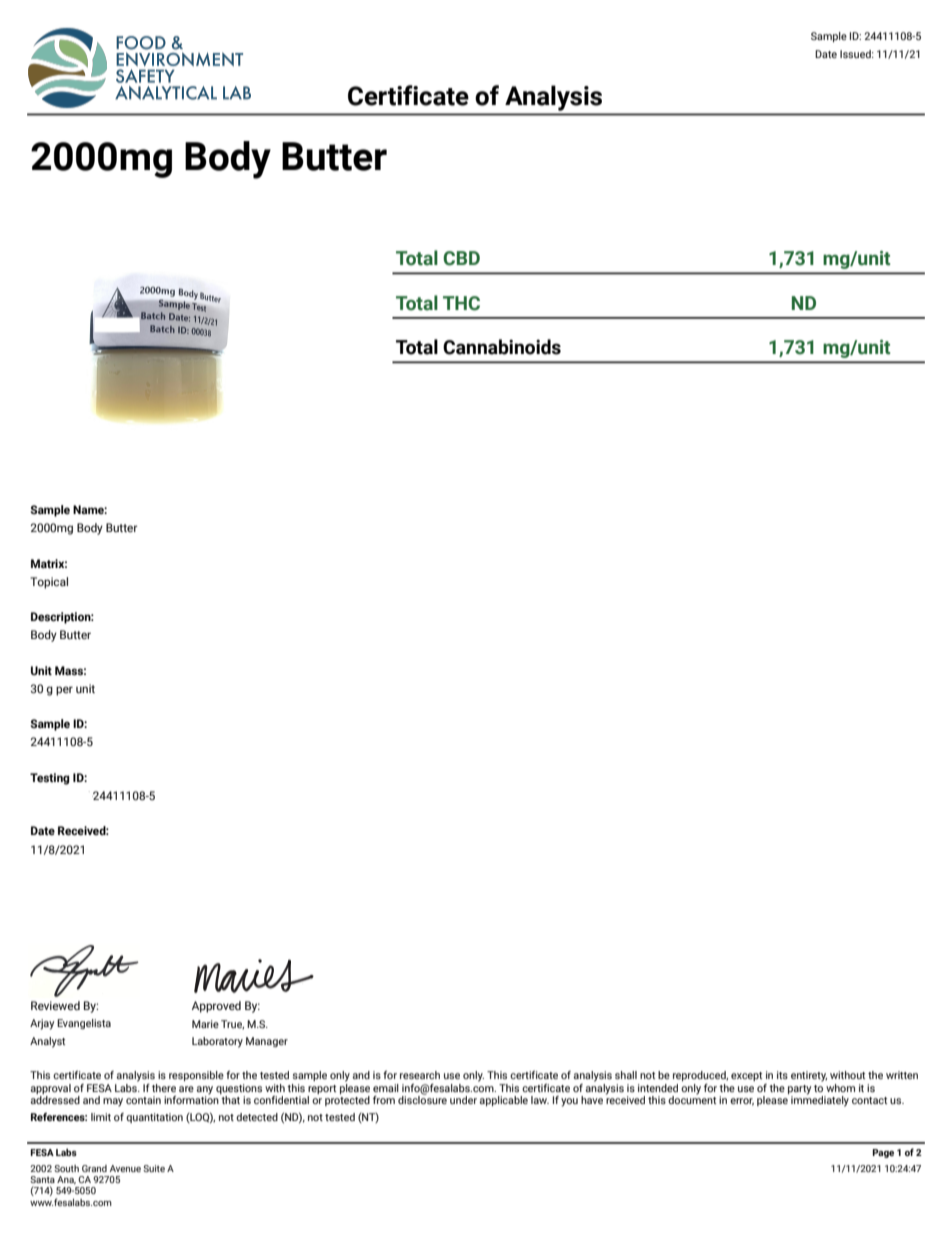 This screenshot has width=952, height=1233. What do you see at coordinates (502, 347) in the screenshot?
I see `Cannabinoids` at bounding box center [502, 347].
